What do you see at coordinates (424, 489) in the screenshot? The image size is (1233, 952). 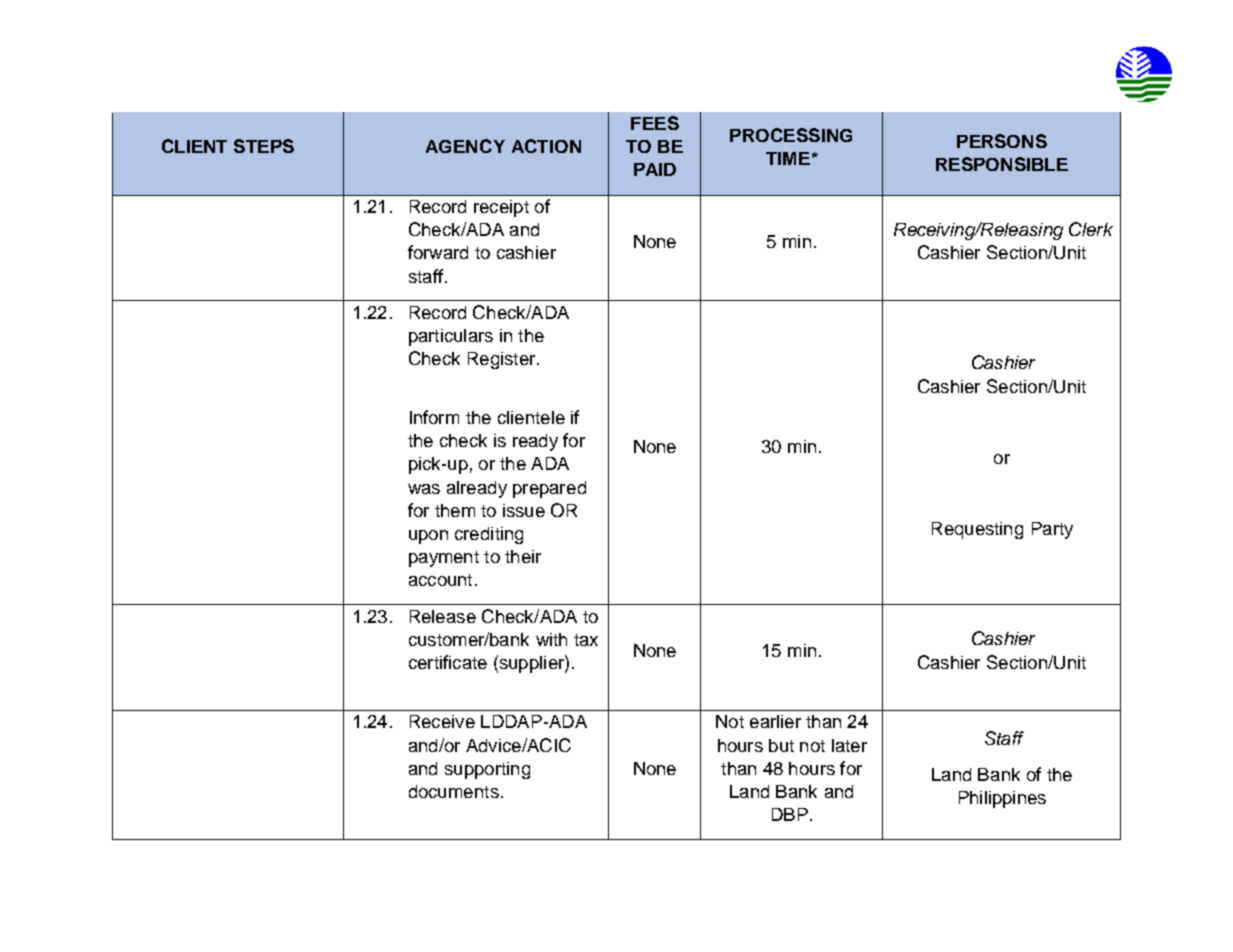 I see `was` at bounding box center [424, 489].
